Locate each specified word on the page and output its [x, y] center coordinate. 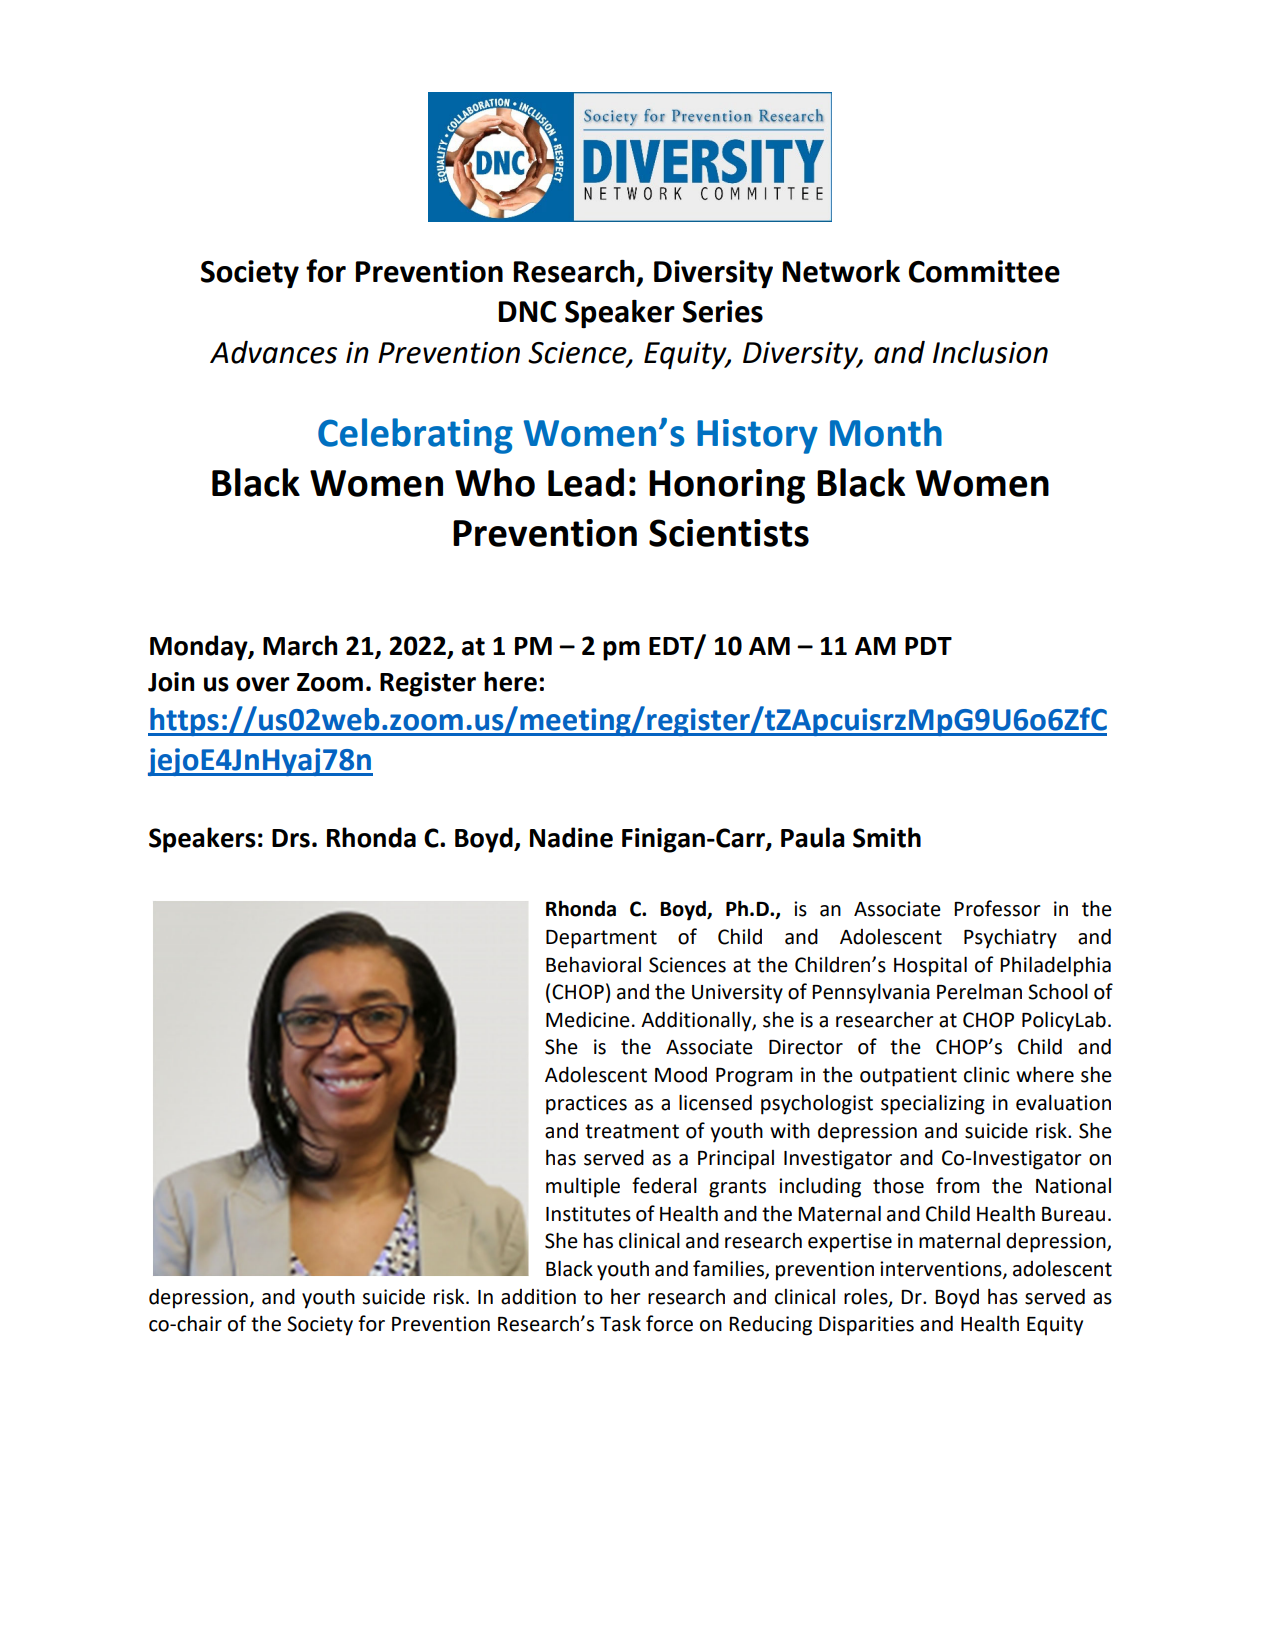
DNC [527, 312]
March [300, 645]
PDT [928, 646]
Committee [984, 271]
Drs [291, 838]
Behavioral [593, 965]
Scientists [729, 533]
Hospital [930, 966]
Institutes [588, 1214]
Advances [273, 352]
